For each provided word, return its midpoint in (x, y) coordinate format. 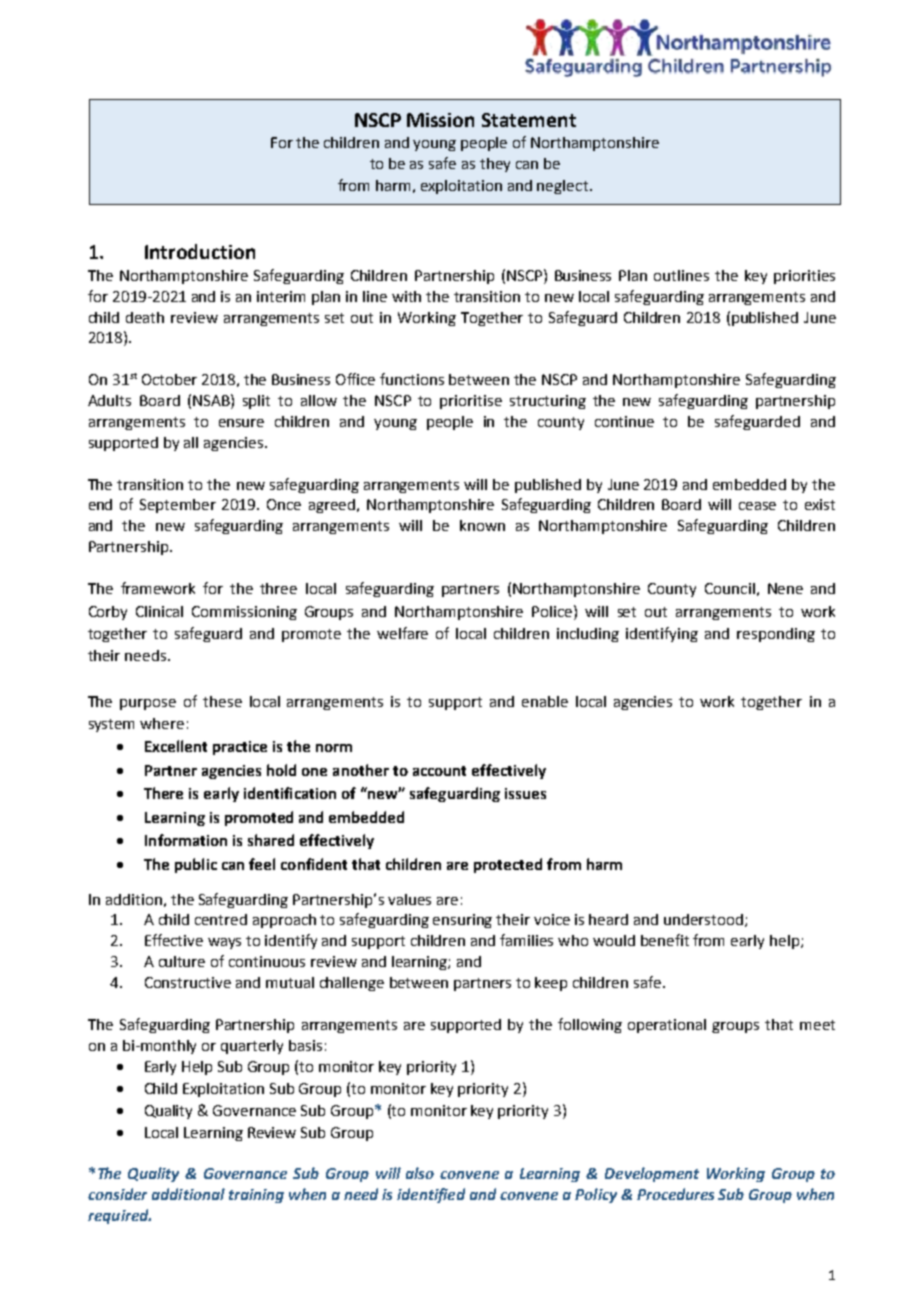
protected (508, 865)
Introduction (200, 251)
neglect (562, 187)
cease (757, 506)
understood (705, 920)
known (482, 525)
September (178, 506)
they (495, 165)
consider (117, 1194)
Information (186, 840)
